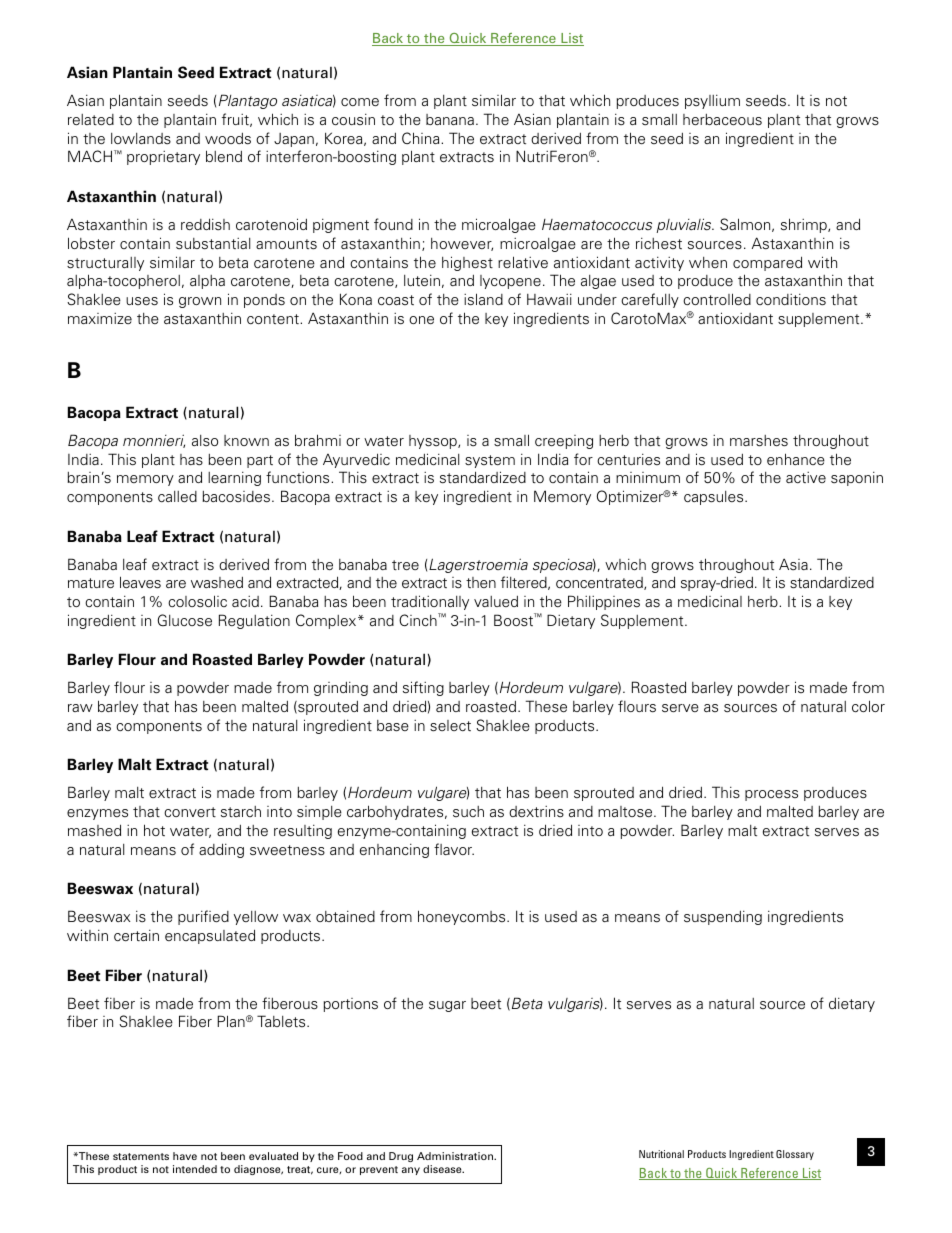 The image size is (952, 1233). What do you see at coordinates (185, 1156) in the page?
I see `have` at bounding box center [185, 1156].
